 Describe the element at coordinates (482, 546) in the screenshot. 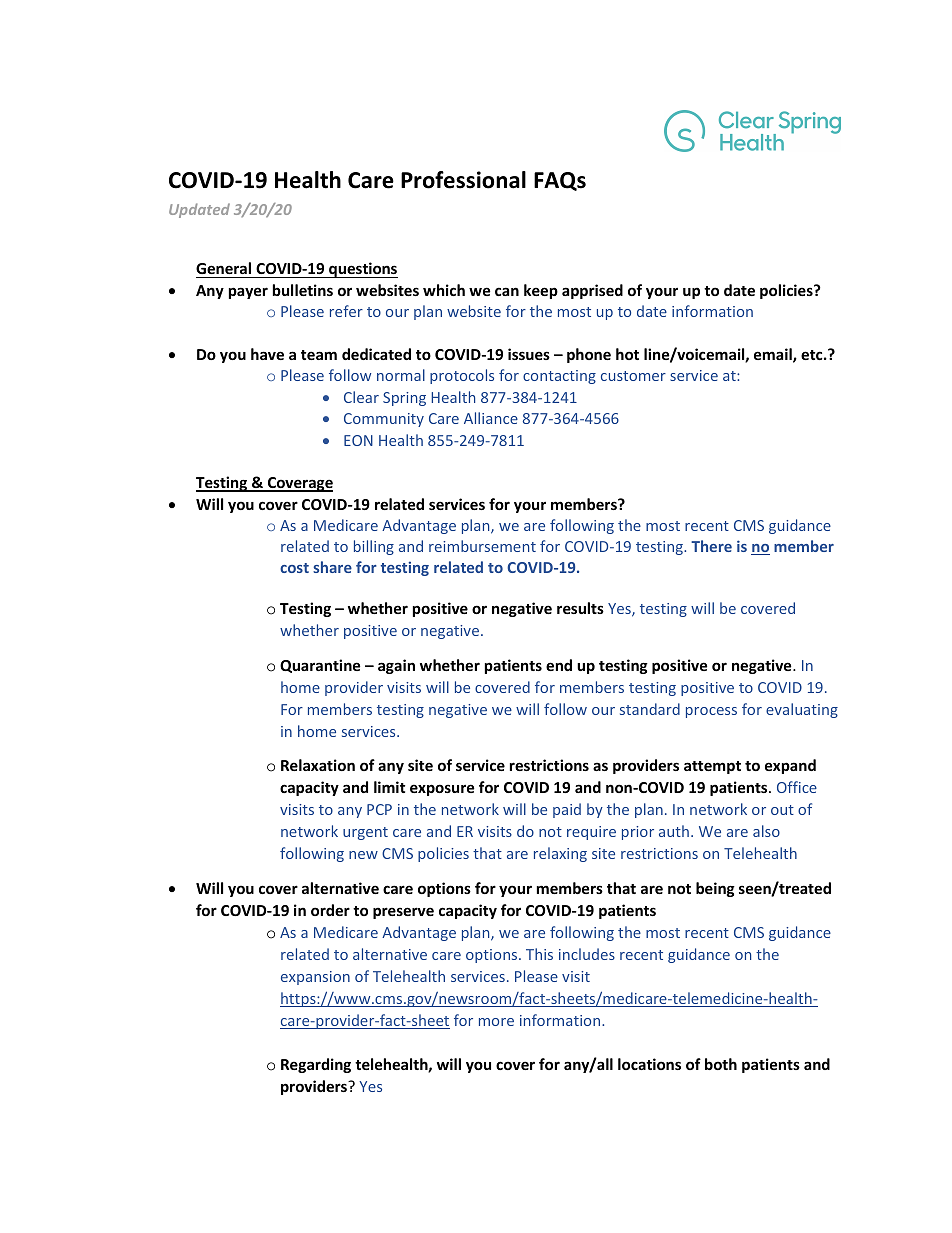

I see `reimbursement` at that location.
